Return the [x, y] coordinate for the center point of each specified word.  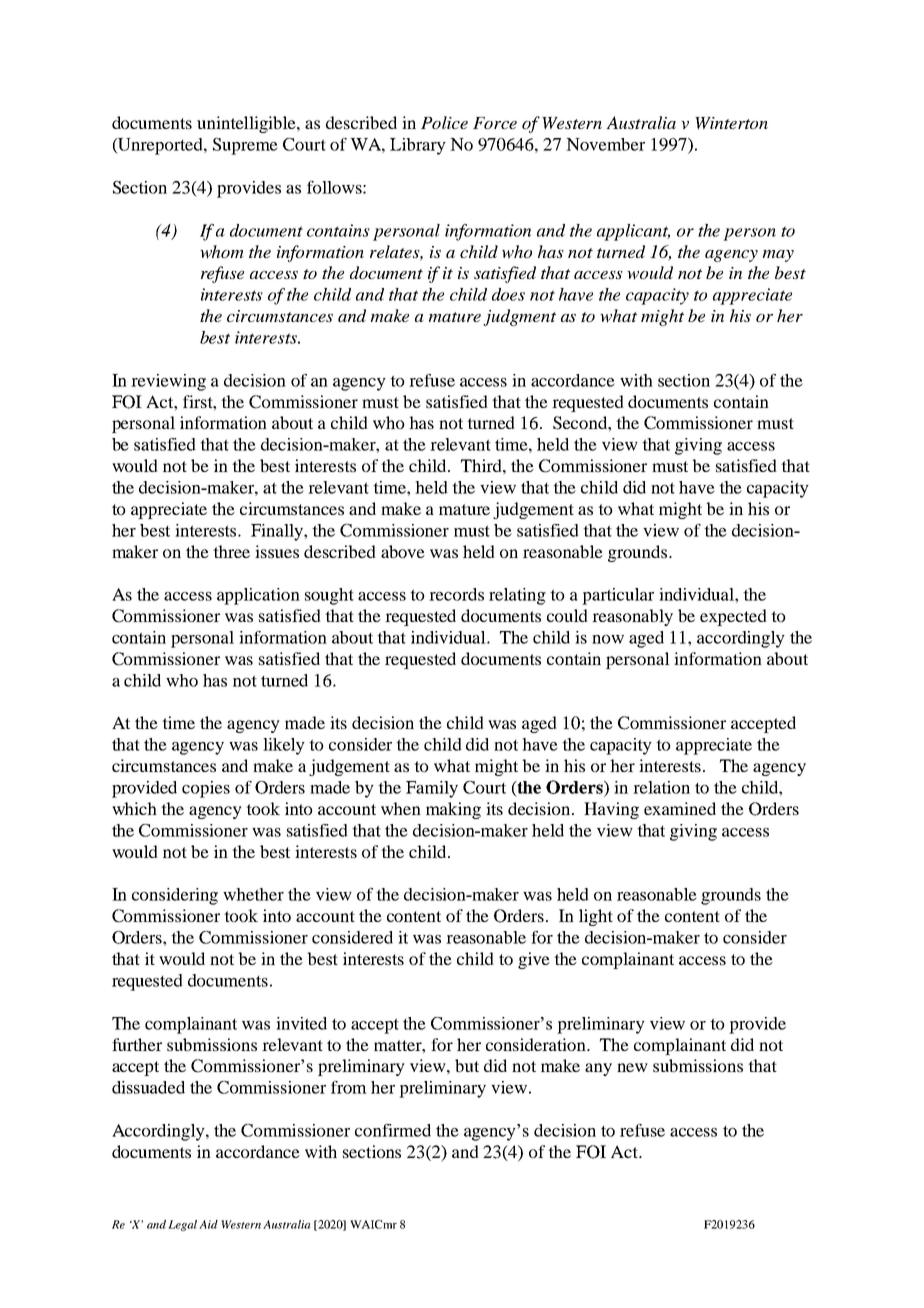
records [456, 594]
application [258, 596]
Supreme [245, 146]
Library [418, 146]
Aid [208, 1224]
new [632, 1067]
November [605, 144]
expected [733, 617]
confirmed [393, 1130]
